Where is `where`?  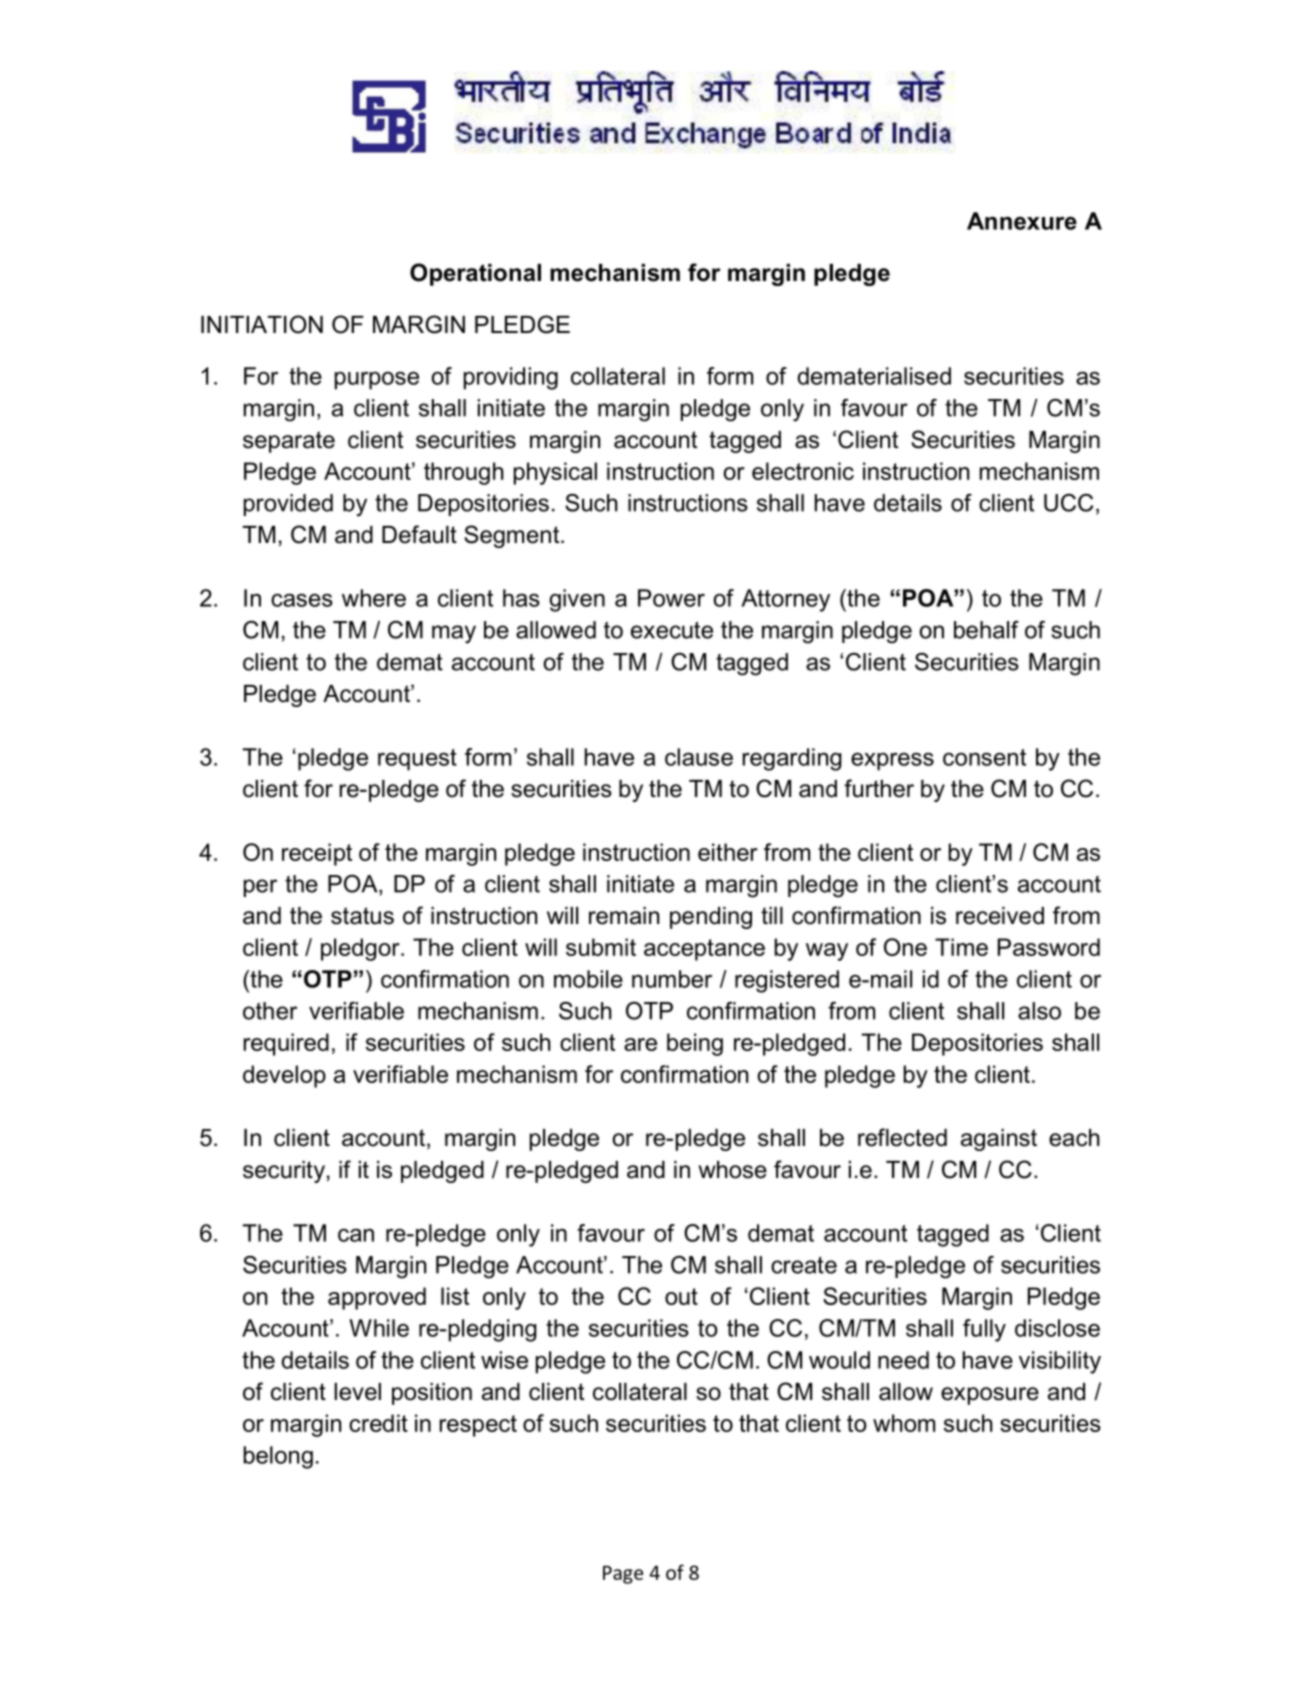
where is located at coordinates (374, 598).
